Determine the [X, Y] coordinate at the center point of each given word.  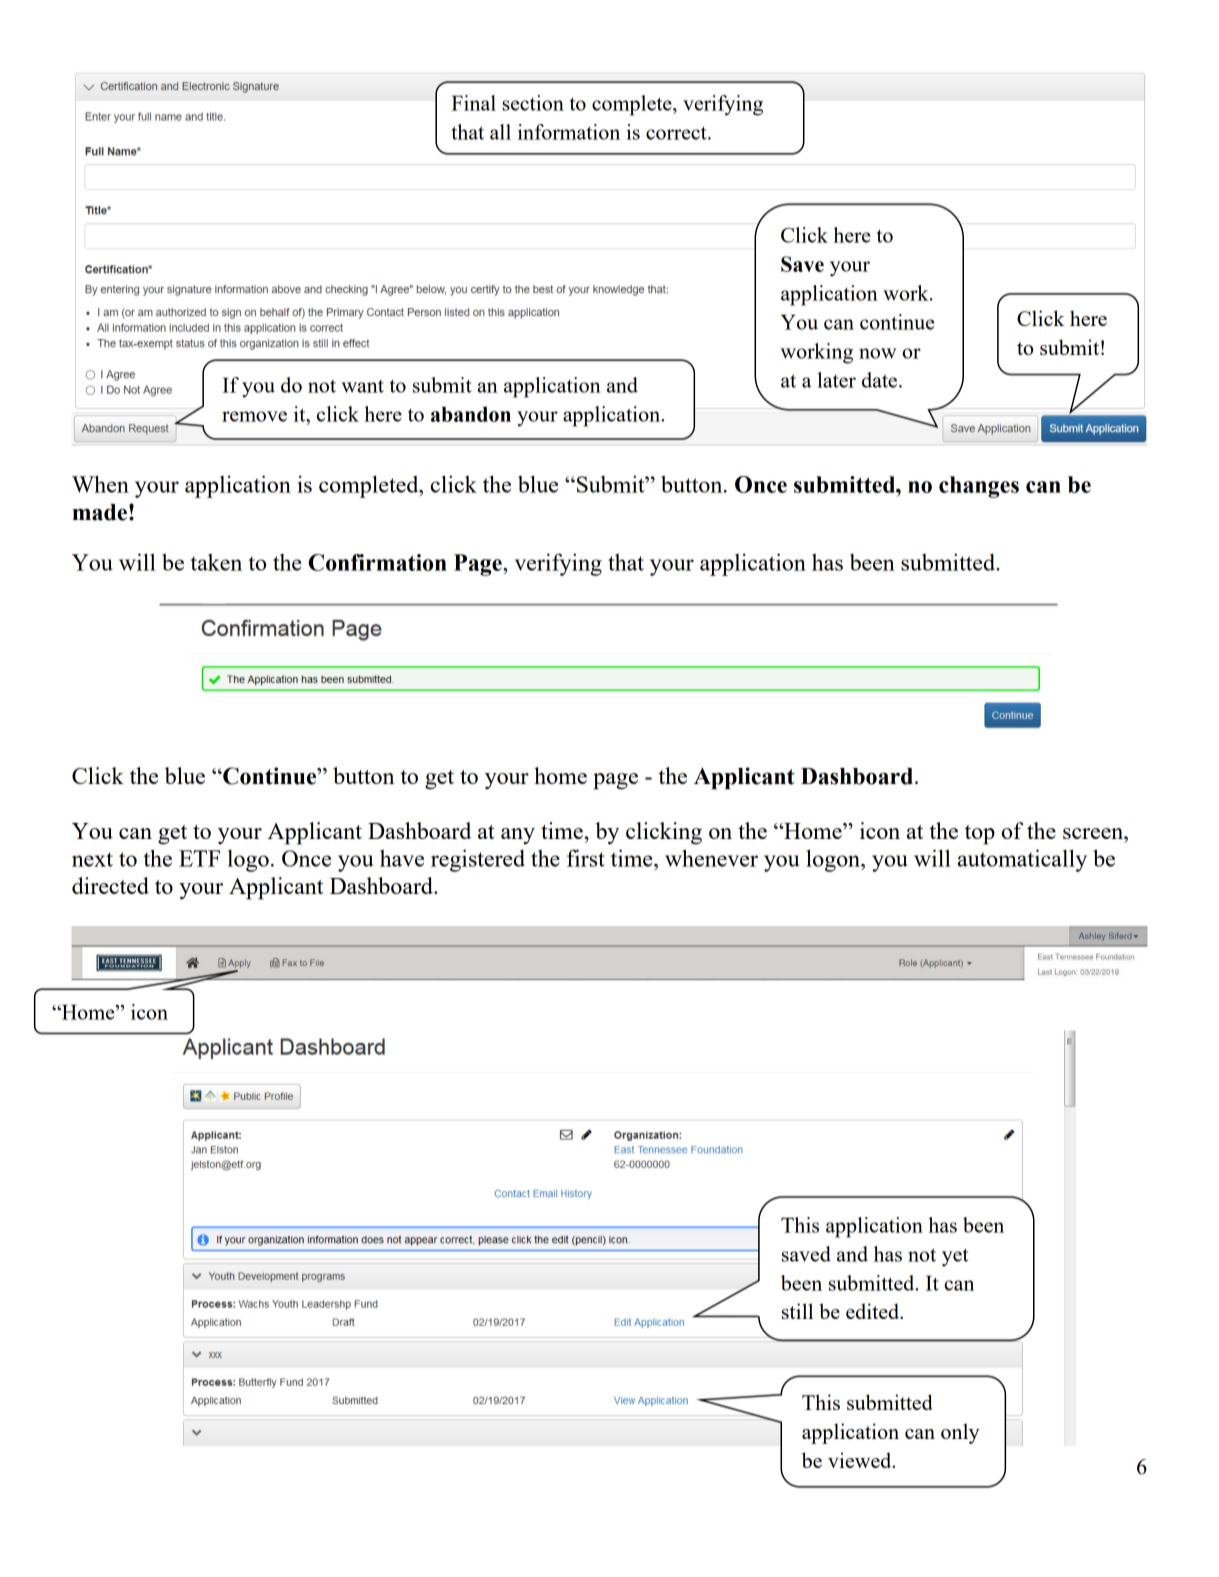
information [569, 132]
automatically [1022, 860]
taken [216, 562]
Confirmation [377, 562]
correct [677, 133]
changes [979, 487]
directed [110, 885]
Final [473, 103]
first [586, 858]
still [797, 1311]
